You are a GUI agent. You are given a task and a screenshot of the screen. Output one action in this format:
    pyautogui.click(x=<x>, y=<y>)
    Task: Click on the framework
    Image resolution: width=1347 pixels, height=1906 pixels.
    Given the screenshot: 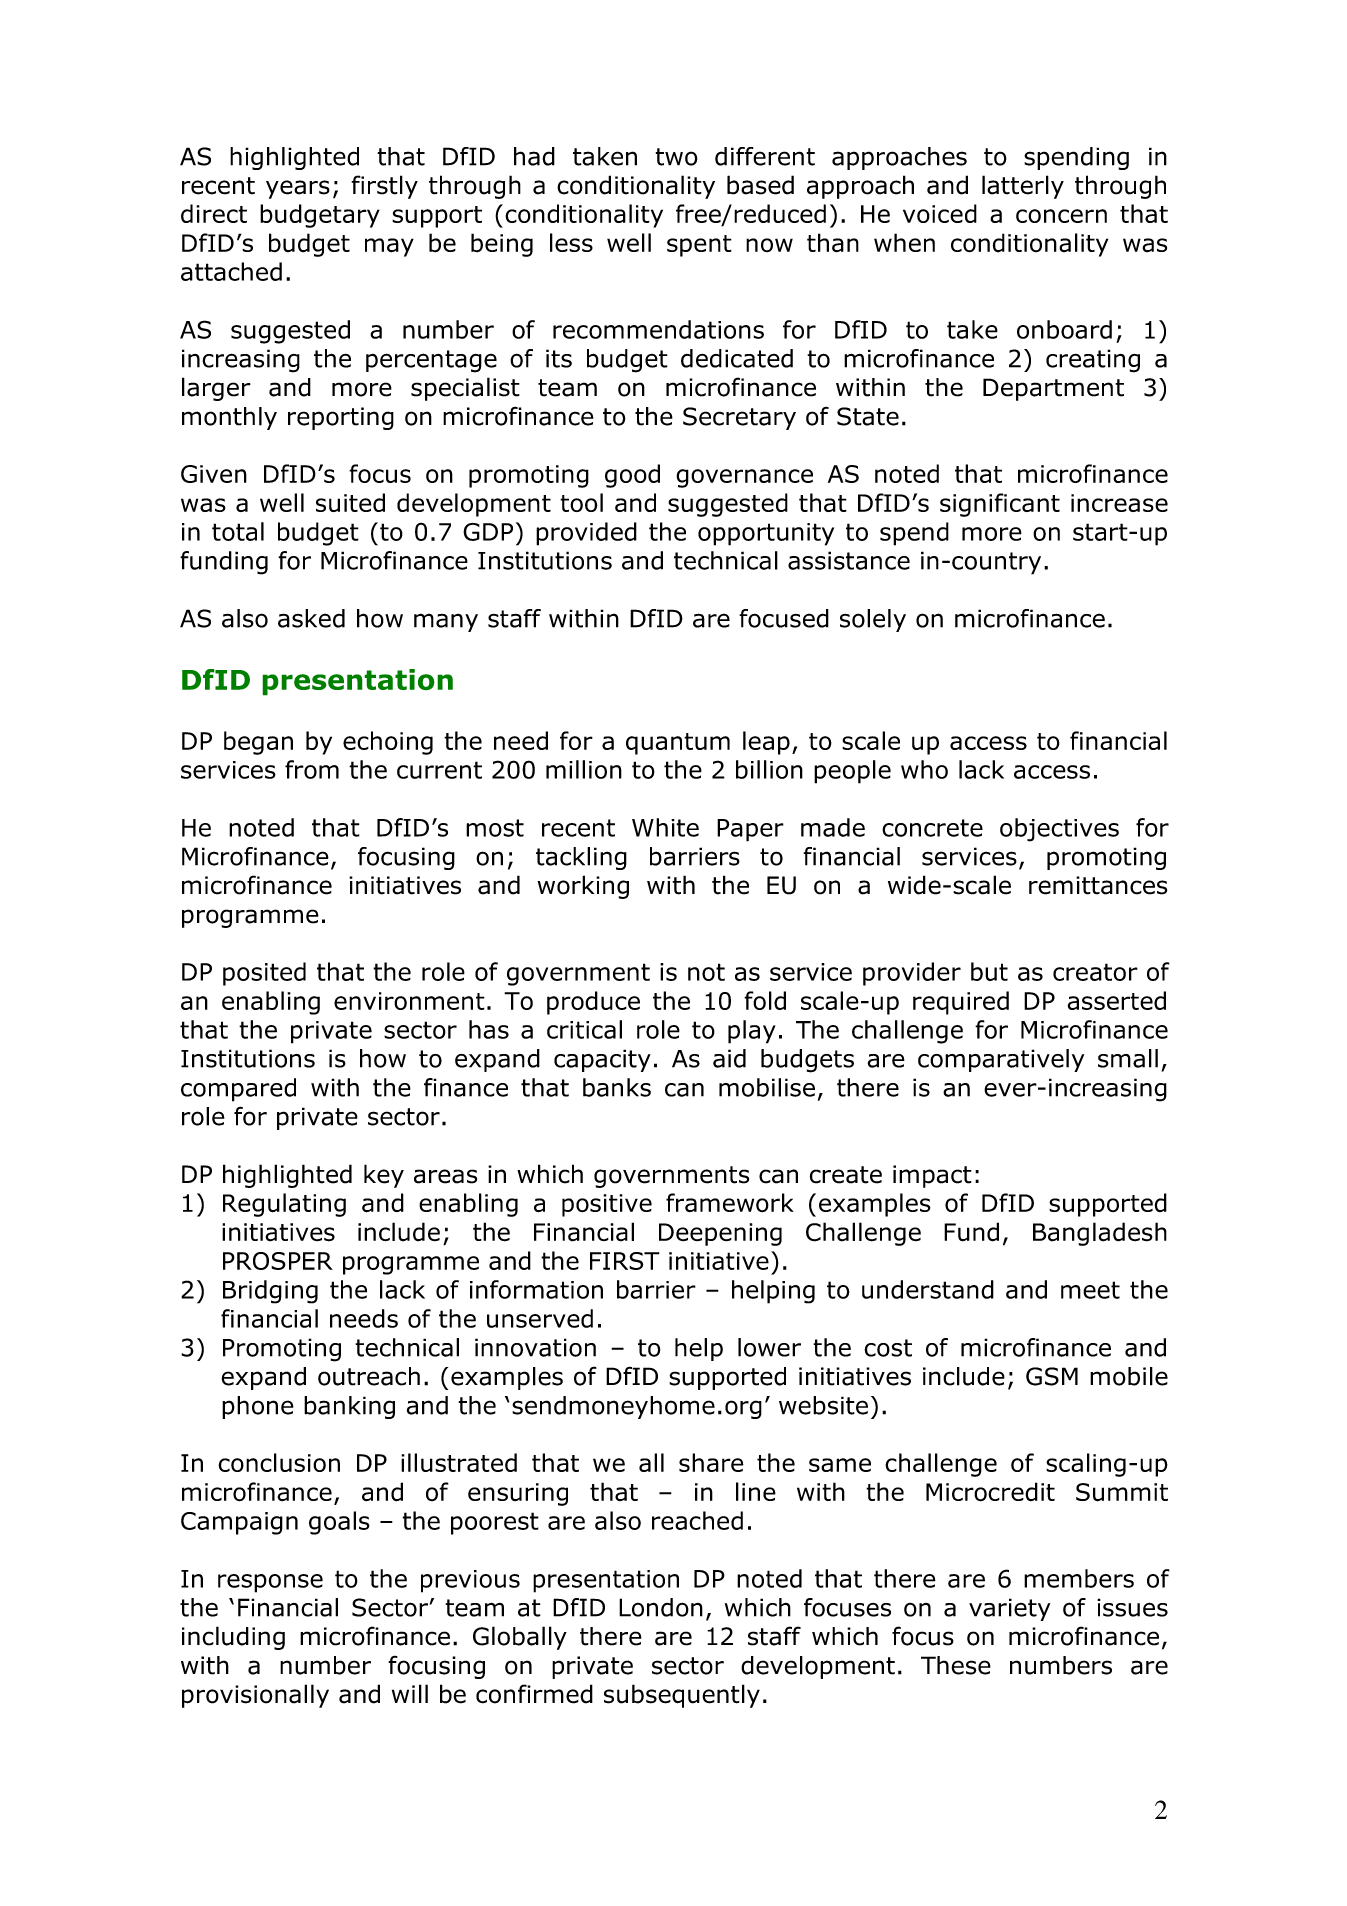 What is the action you would take?
    pyautogui.click(x=730, y=1203)
